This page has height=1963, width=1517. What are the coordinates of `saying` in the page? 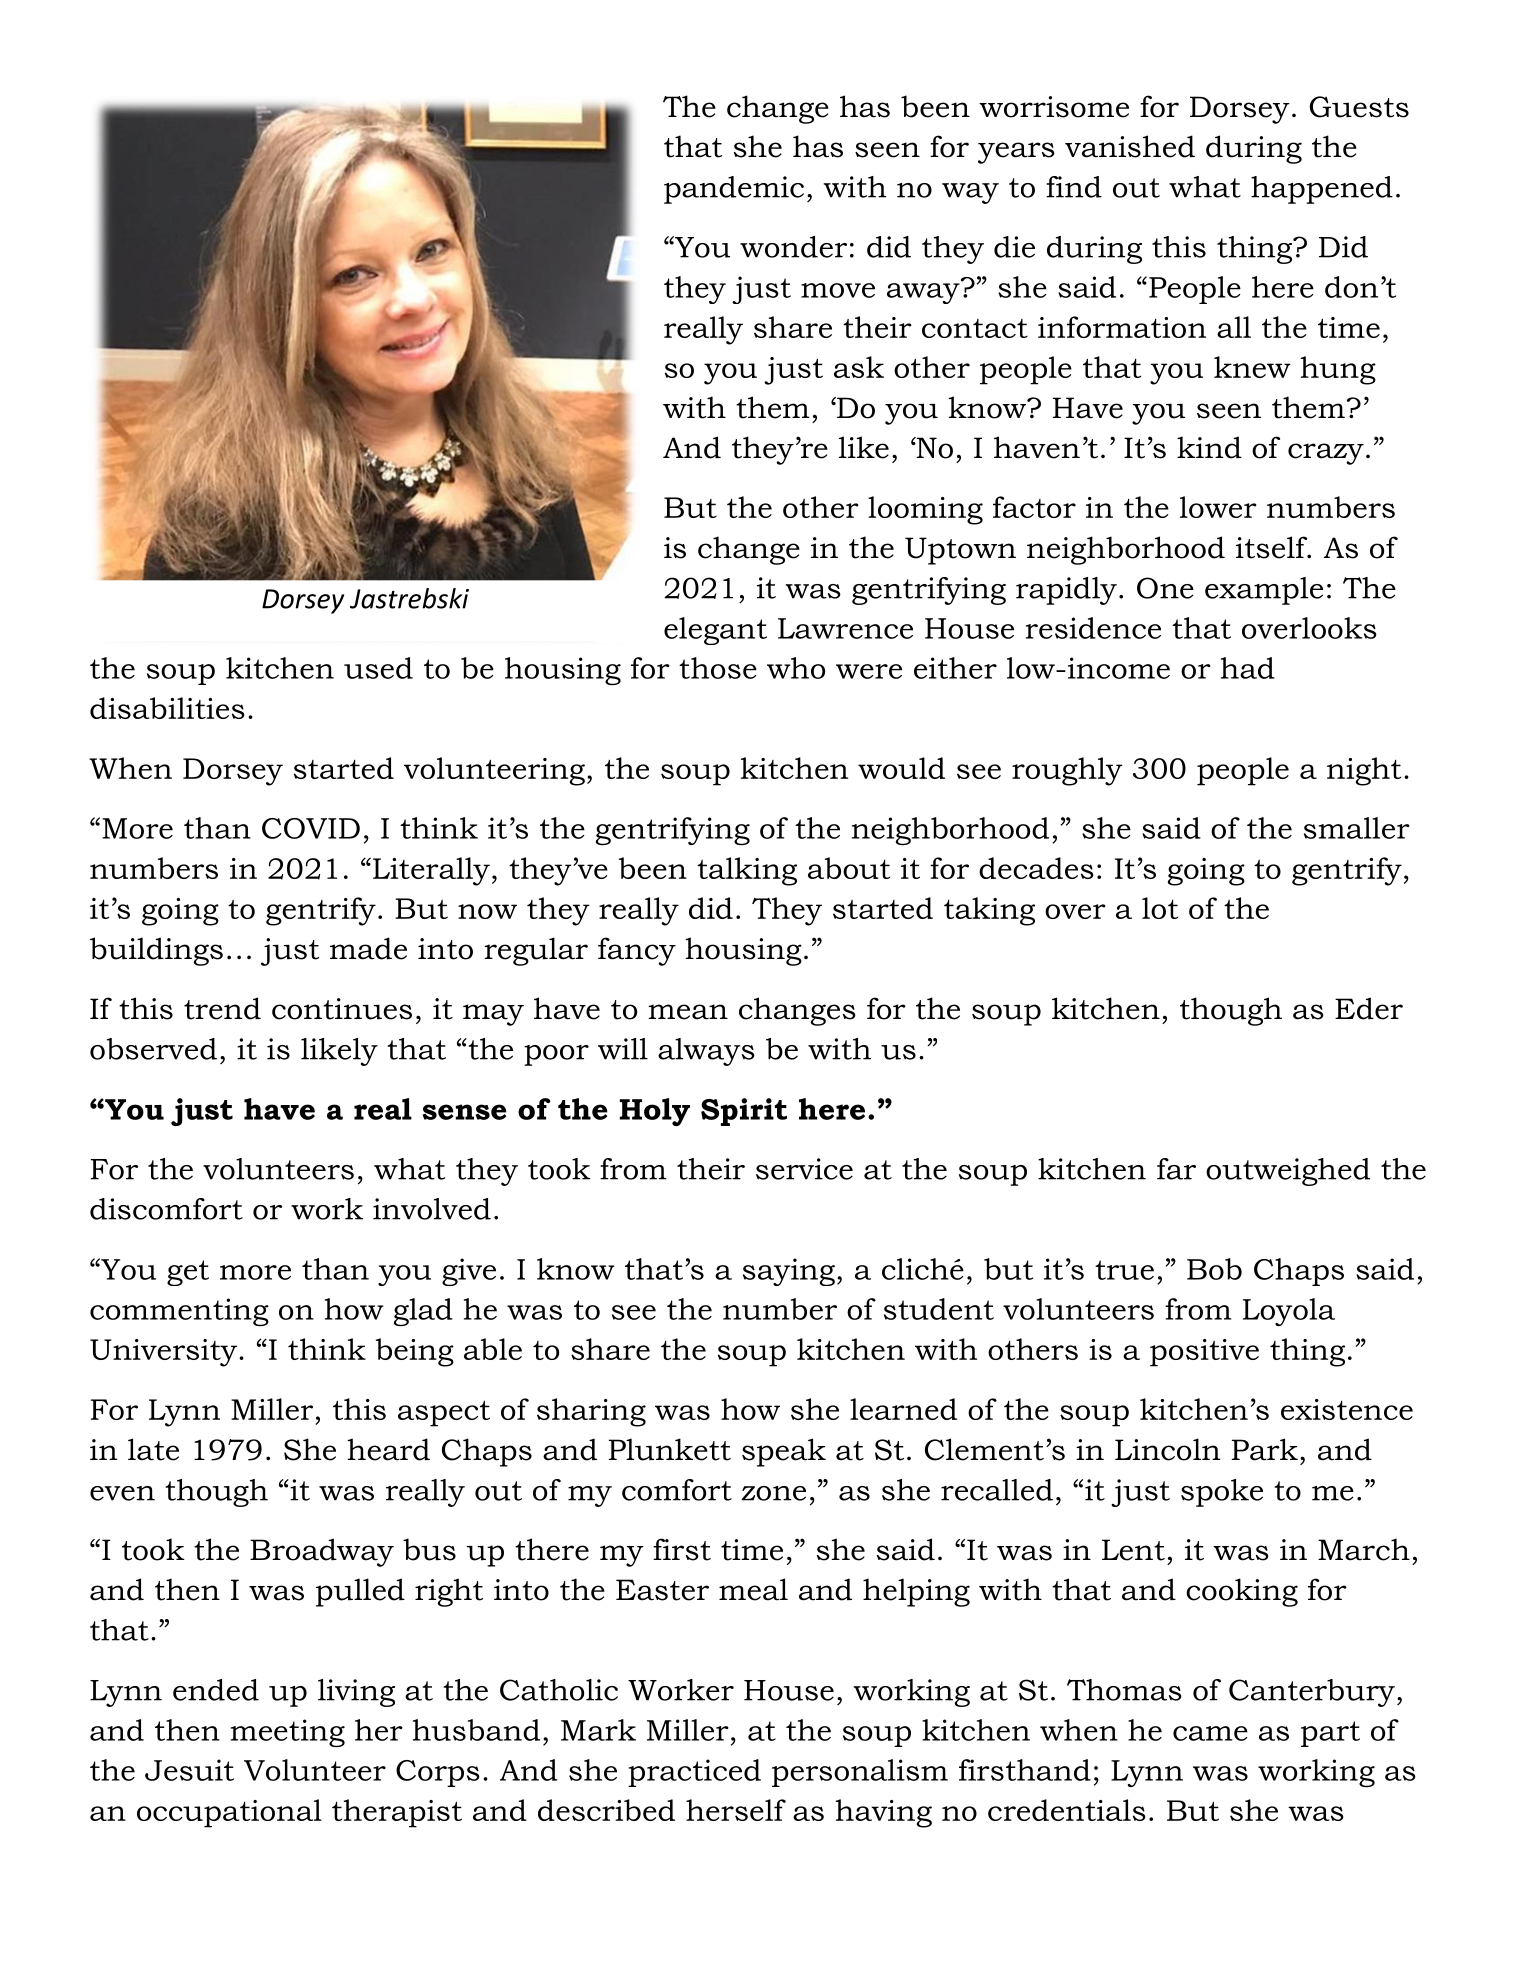 It's located at (789, 1272).
